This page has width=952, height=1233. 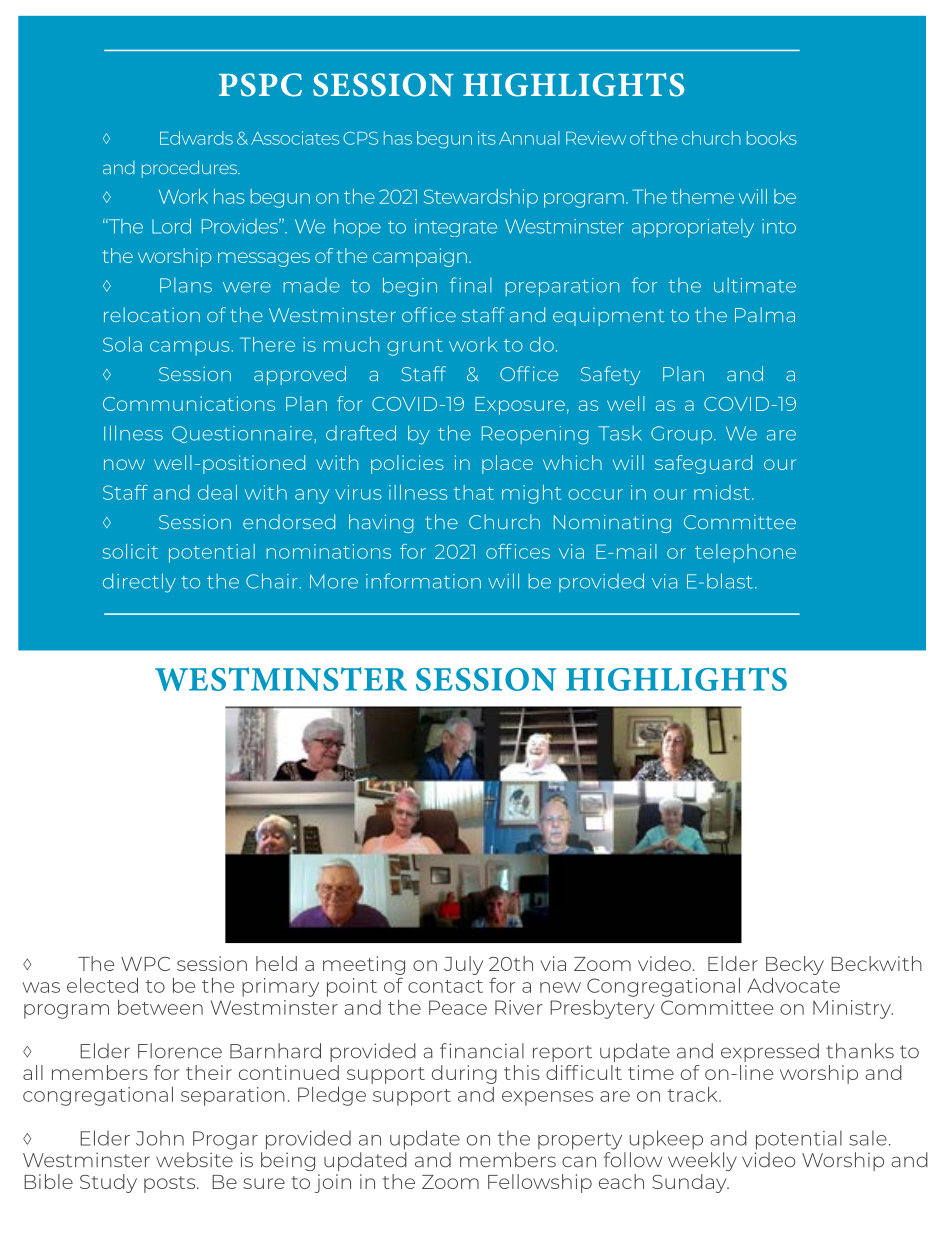 I want to click on July, so click(x=463, y=965).
